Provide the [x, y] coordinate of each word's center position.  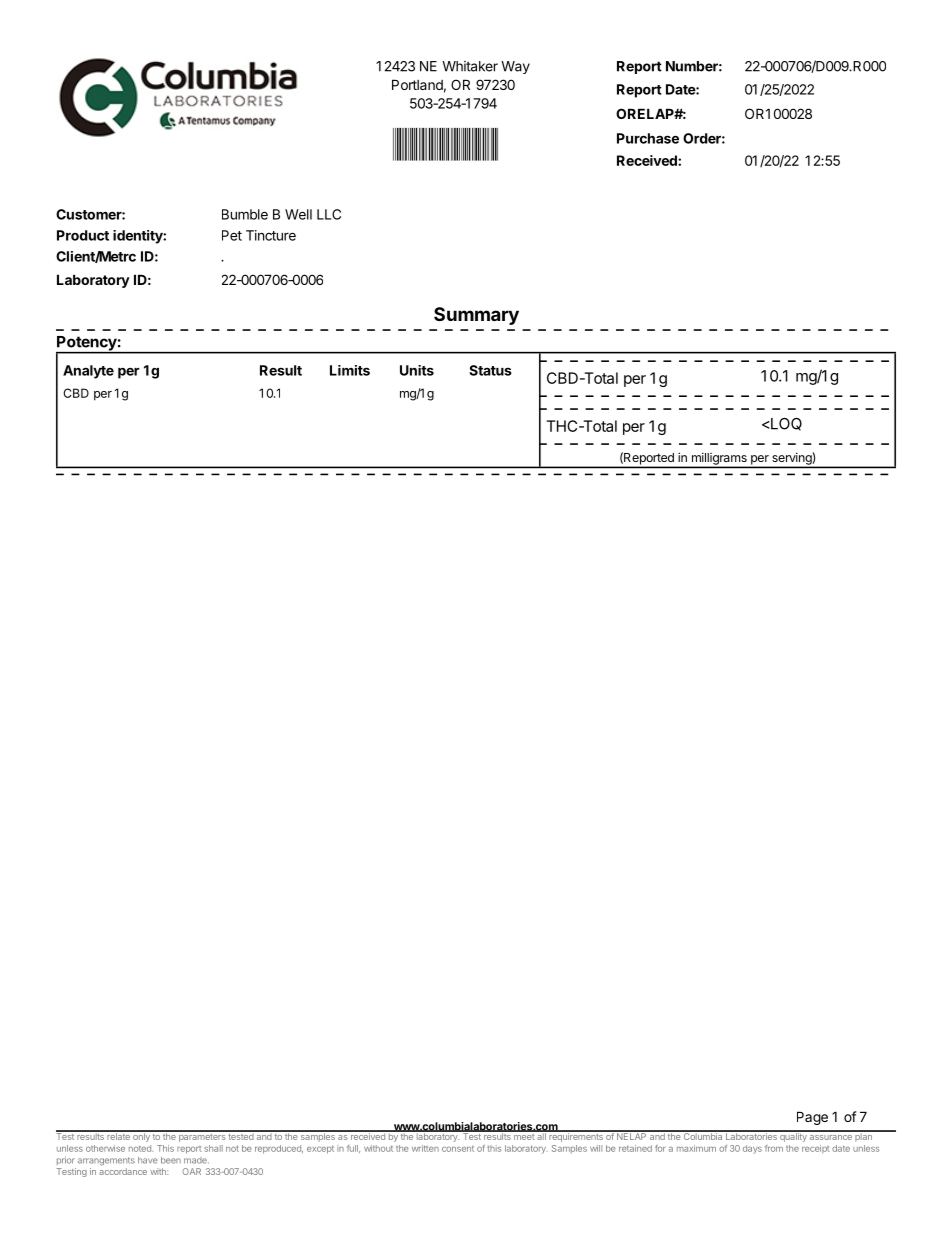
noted [141, 1148]
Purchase [648, 138]
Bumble [245, 214]
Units [417, 370]
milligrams [719, 460]
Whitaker [470, 66]
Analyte [88, 372]
